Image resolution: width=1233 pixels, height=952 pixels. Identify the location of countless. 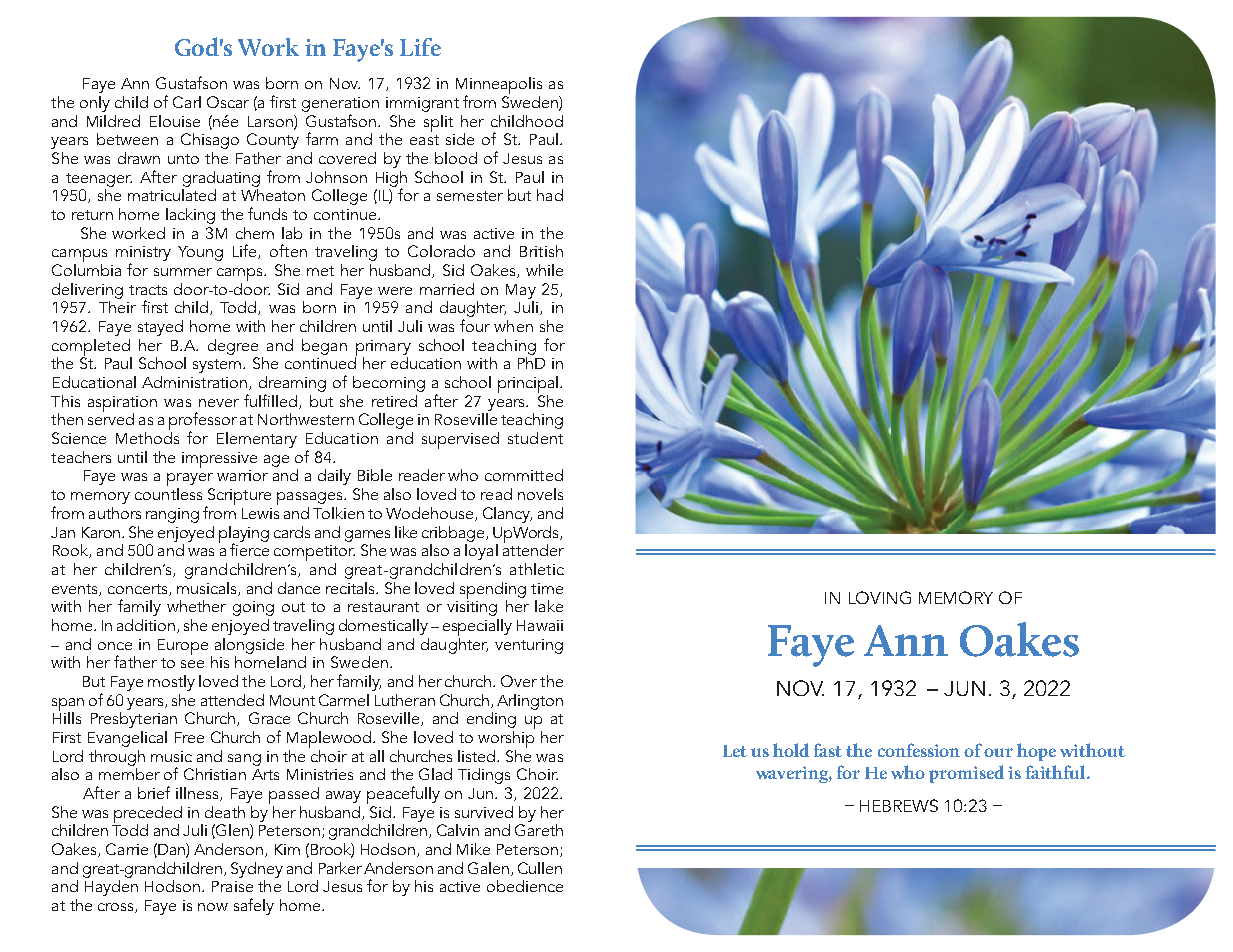
(168, 492).
